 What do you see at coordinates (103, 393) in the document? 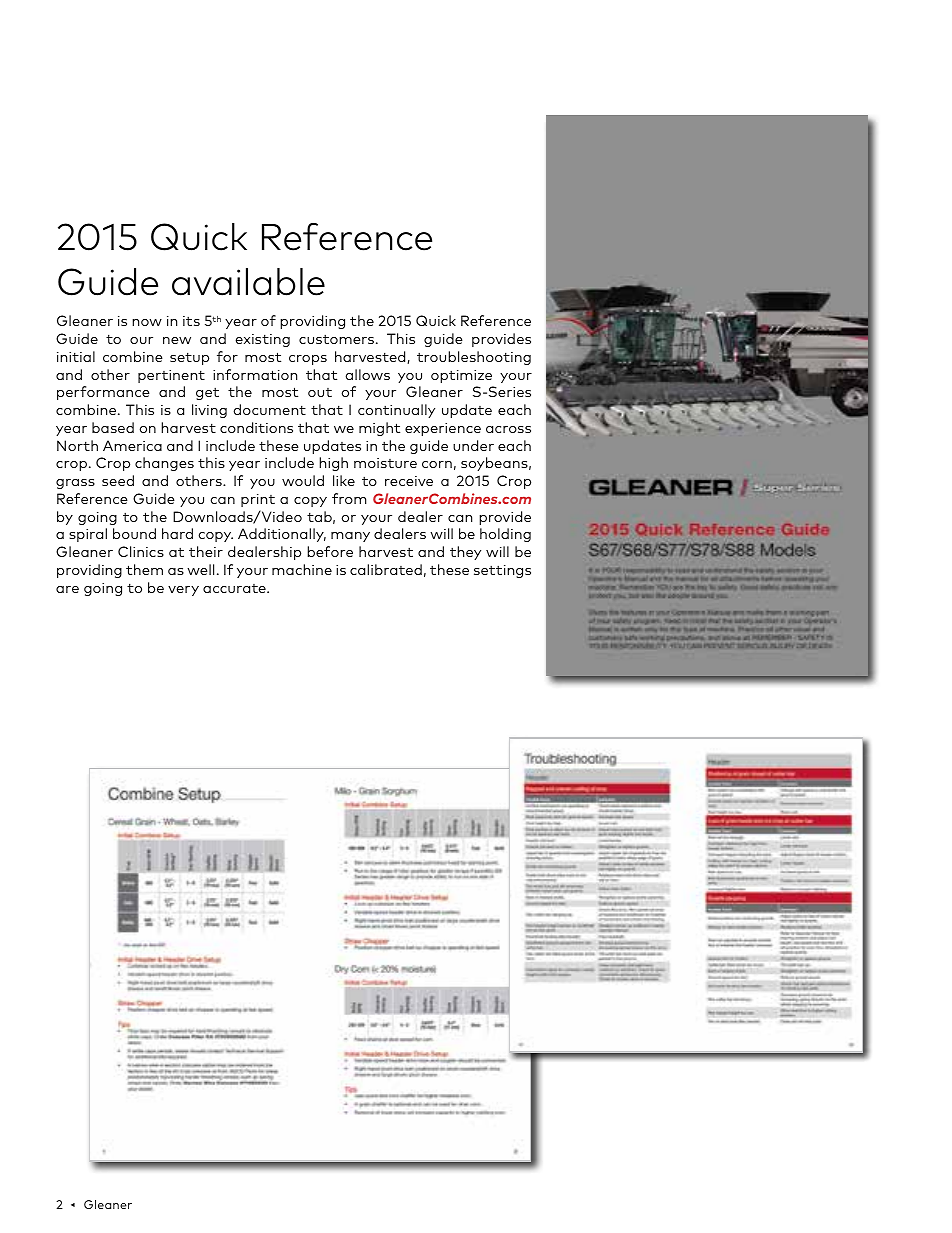
I see `performance` at bounding box center [103, 393].
